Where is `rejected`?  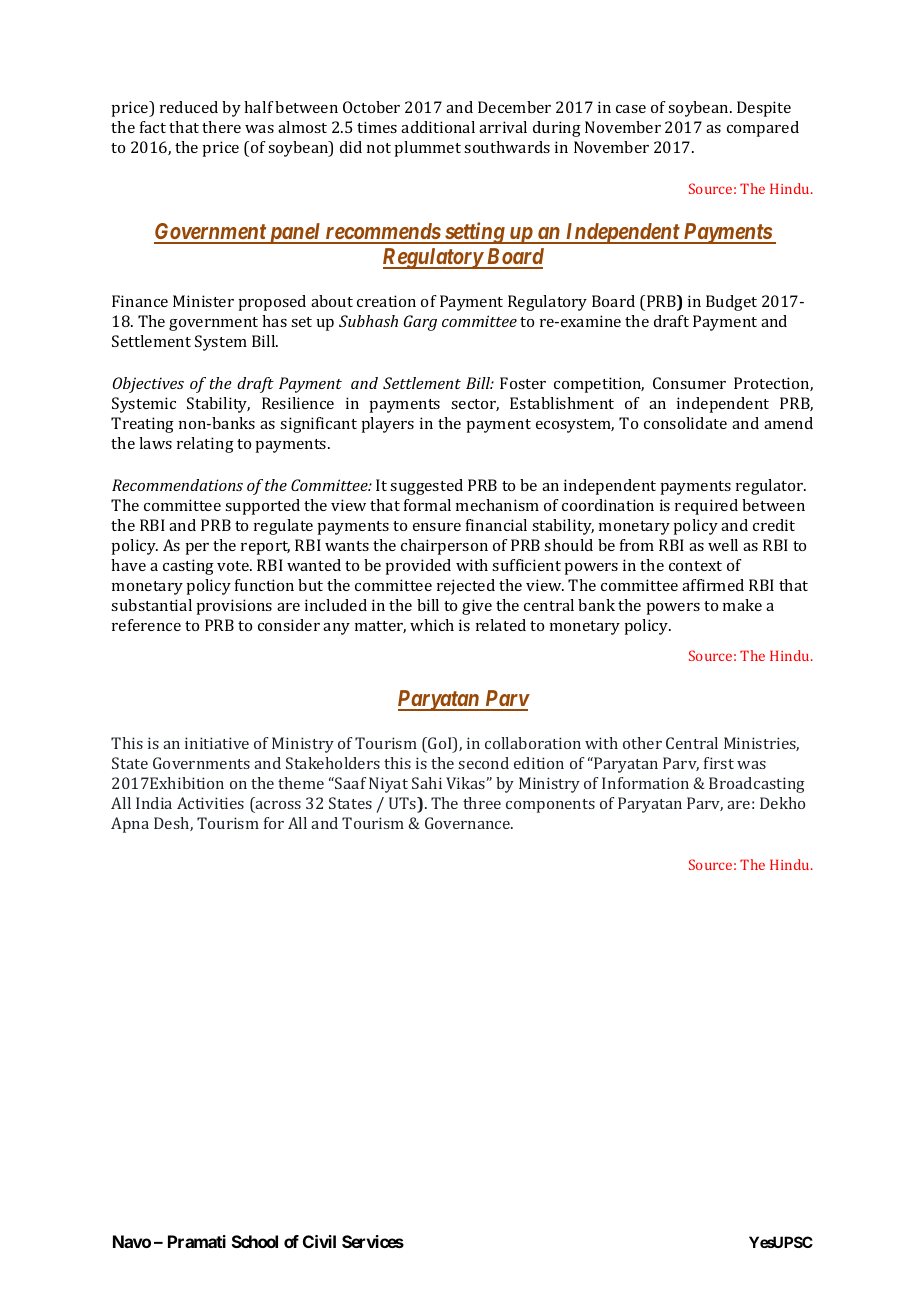 rejected is located at coordinates (466, 587).
